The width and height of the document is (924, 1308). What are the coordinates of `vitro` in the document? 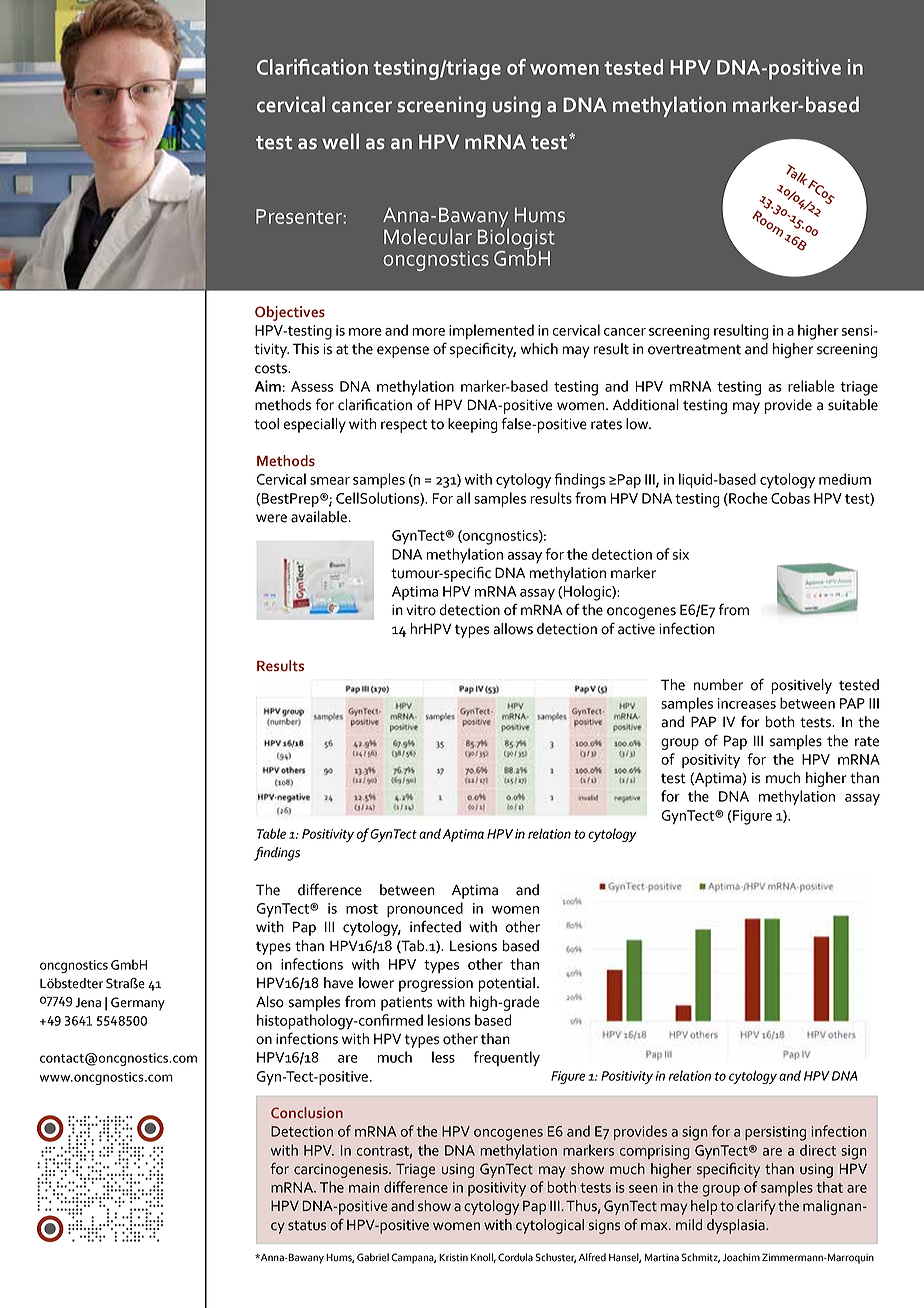 It's located at (421, 610).
